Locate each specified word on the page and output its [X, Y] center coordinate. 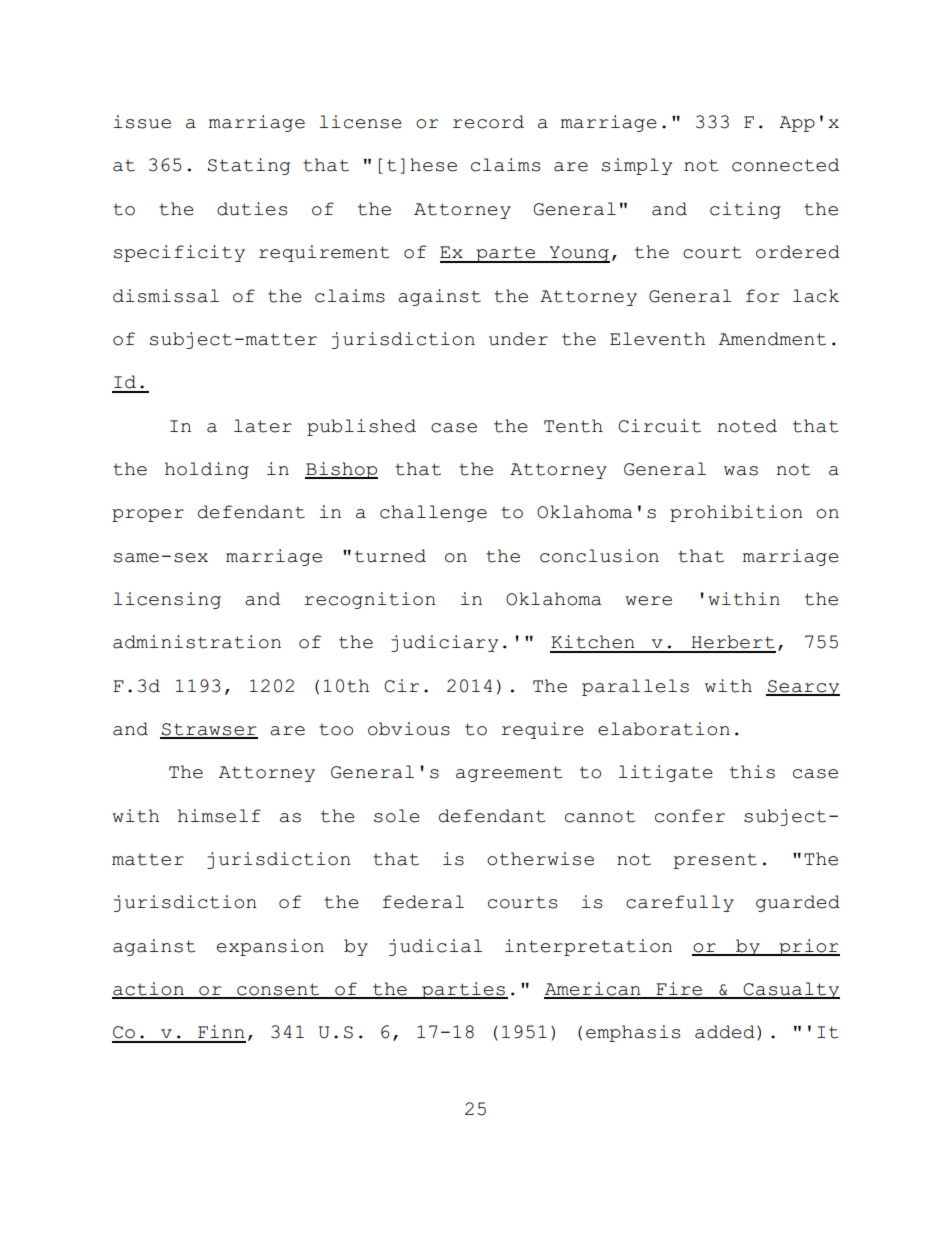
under [518, 339]
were [648, 601]
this [752, 772]
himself [219, 816]
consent [278, 990]
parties [463, 990]
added [725, 1032]
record [488, 122]
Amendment [772, 339]
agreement [509, 774]
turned [390, 556]
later [263, 426]
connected [785, 165]
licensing [167, 600]
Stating [249, 166]
